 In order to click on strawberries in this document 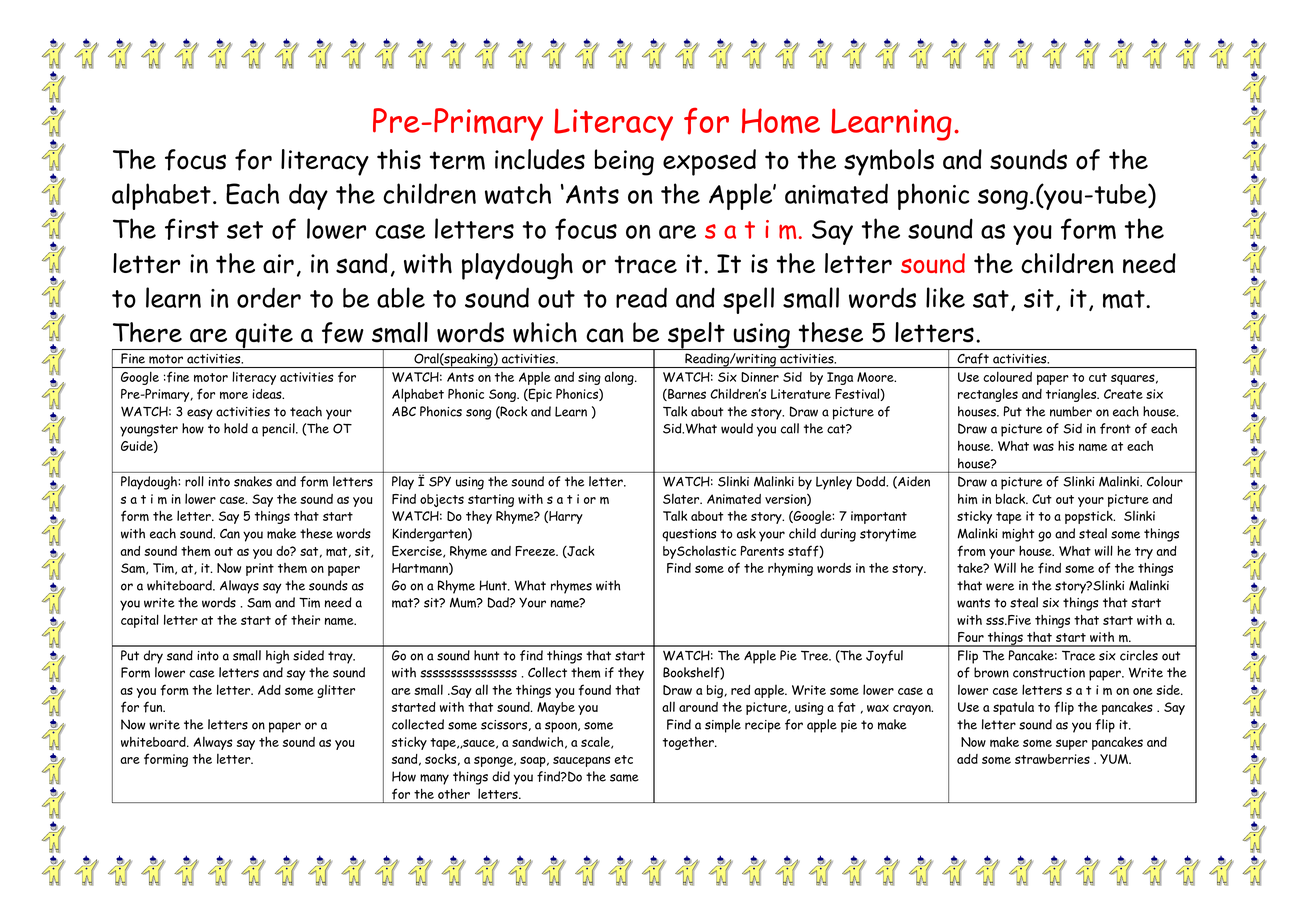, I will do `click(1052, 759)`.
